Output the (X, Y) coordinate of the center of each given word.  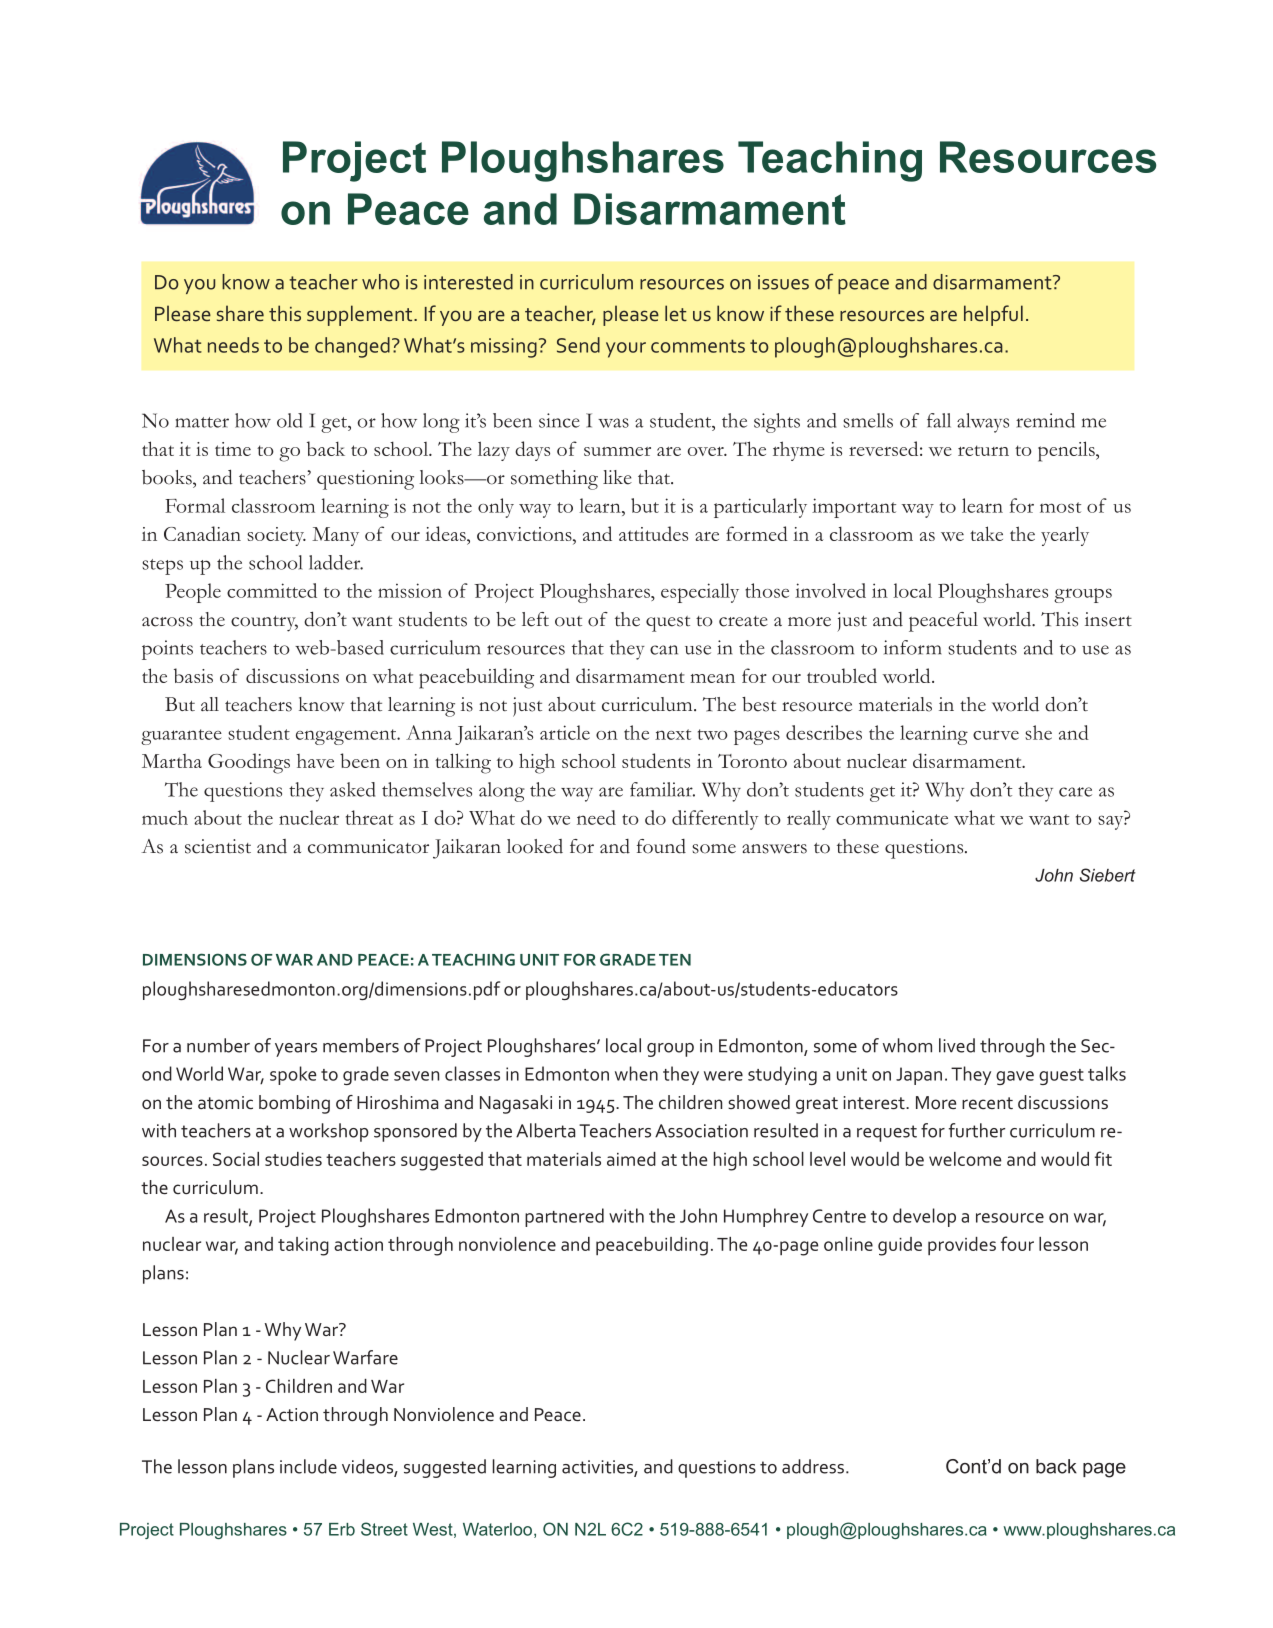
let (676, 313)
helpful (993, 315)
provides (962, 1246)
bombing (294, 1104)
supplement (361, 315)
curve (996, 735)
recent (987, 1103)
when (636, 1073)
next (673, 734)
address (813, 1466)
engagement (347, 737)
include (308, 1466)
